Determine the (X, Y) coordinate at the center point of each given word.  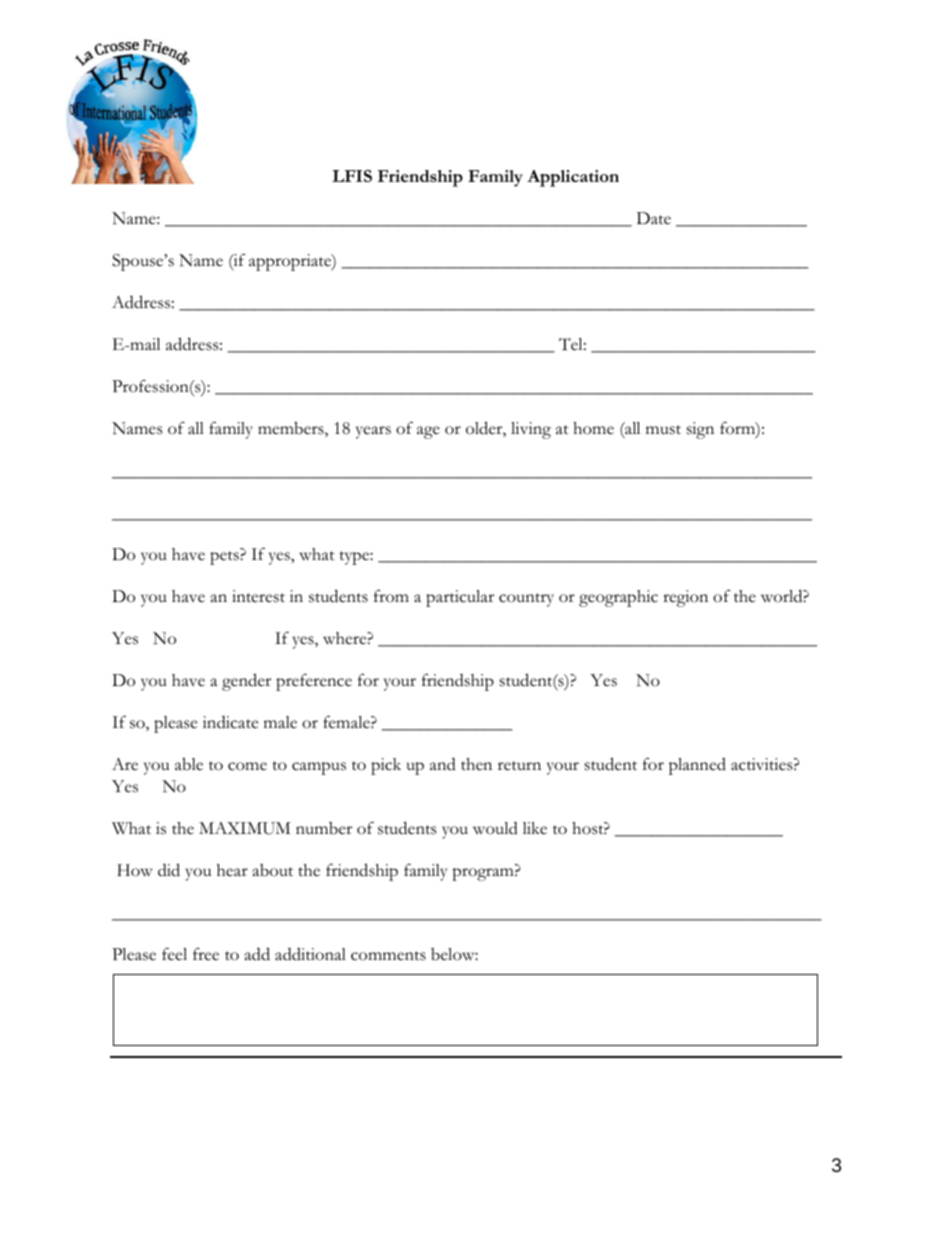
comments (388, 956)
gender (246, 682)
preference (314, 682)
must (663, 430)
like (535, 828)
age (428, 432)
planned (697, 766)
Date (654, 218)
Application (573, 178)
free (206, 954)
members (292, 429)
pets (225, 558)
